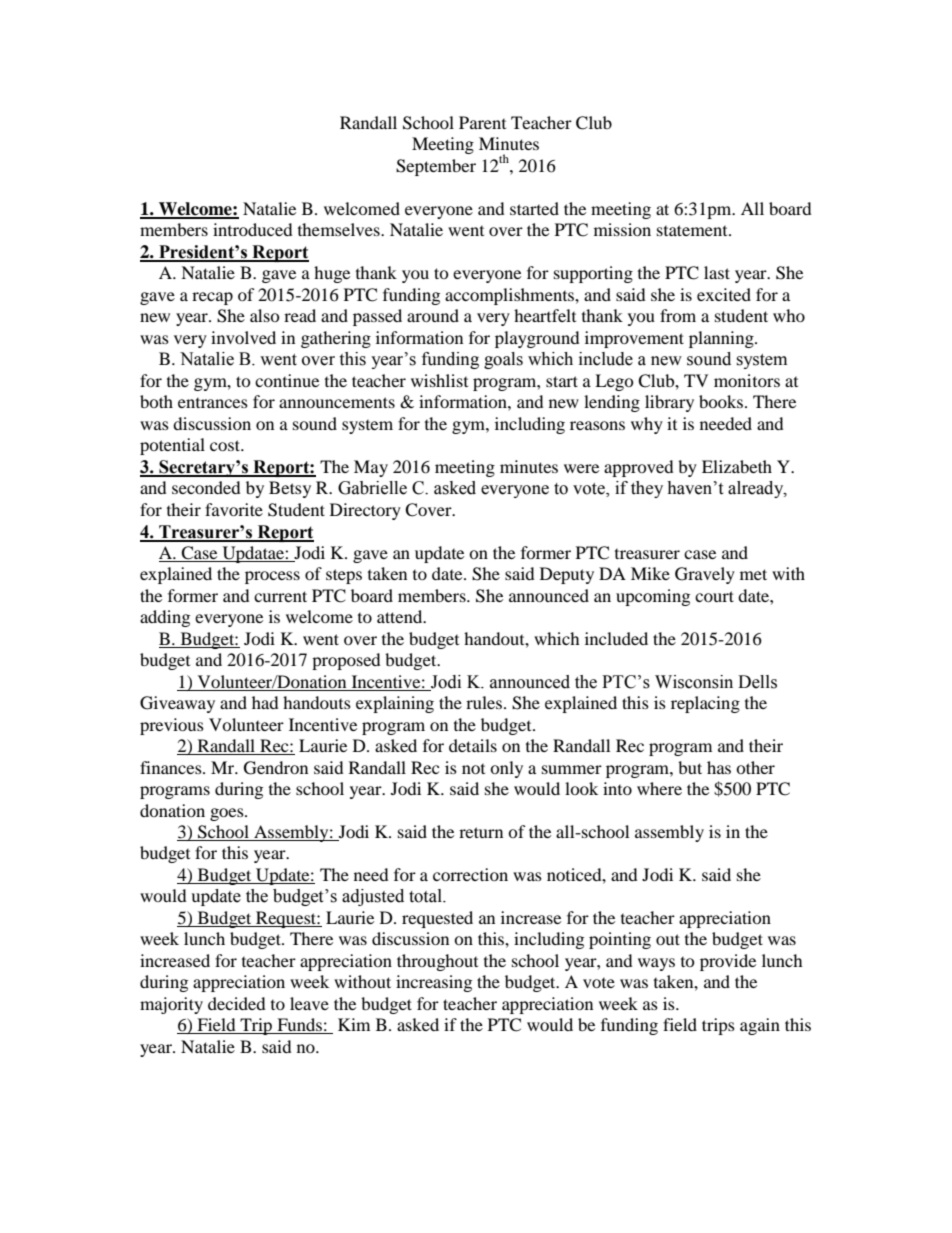 The width and height of the page is (952, 1233). I want to click on had, so click(265, 702).
